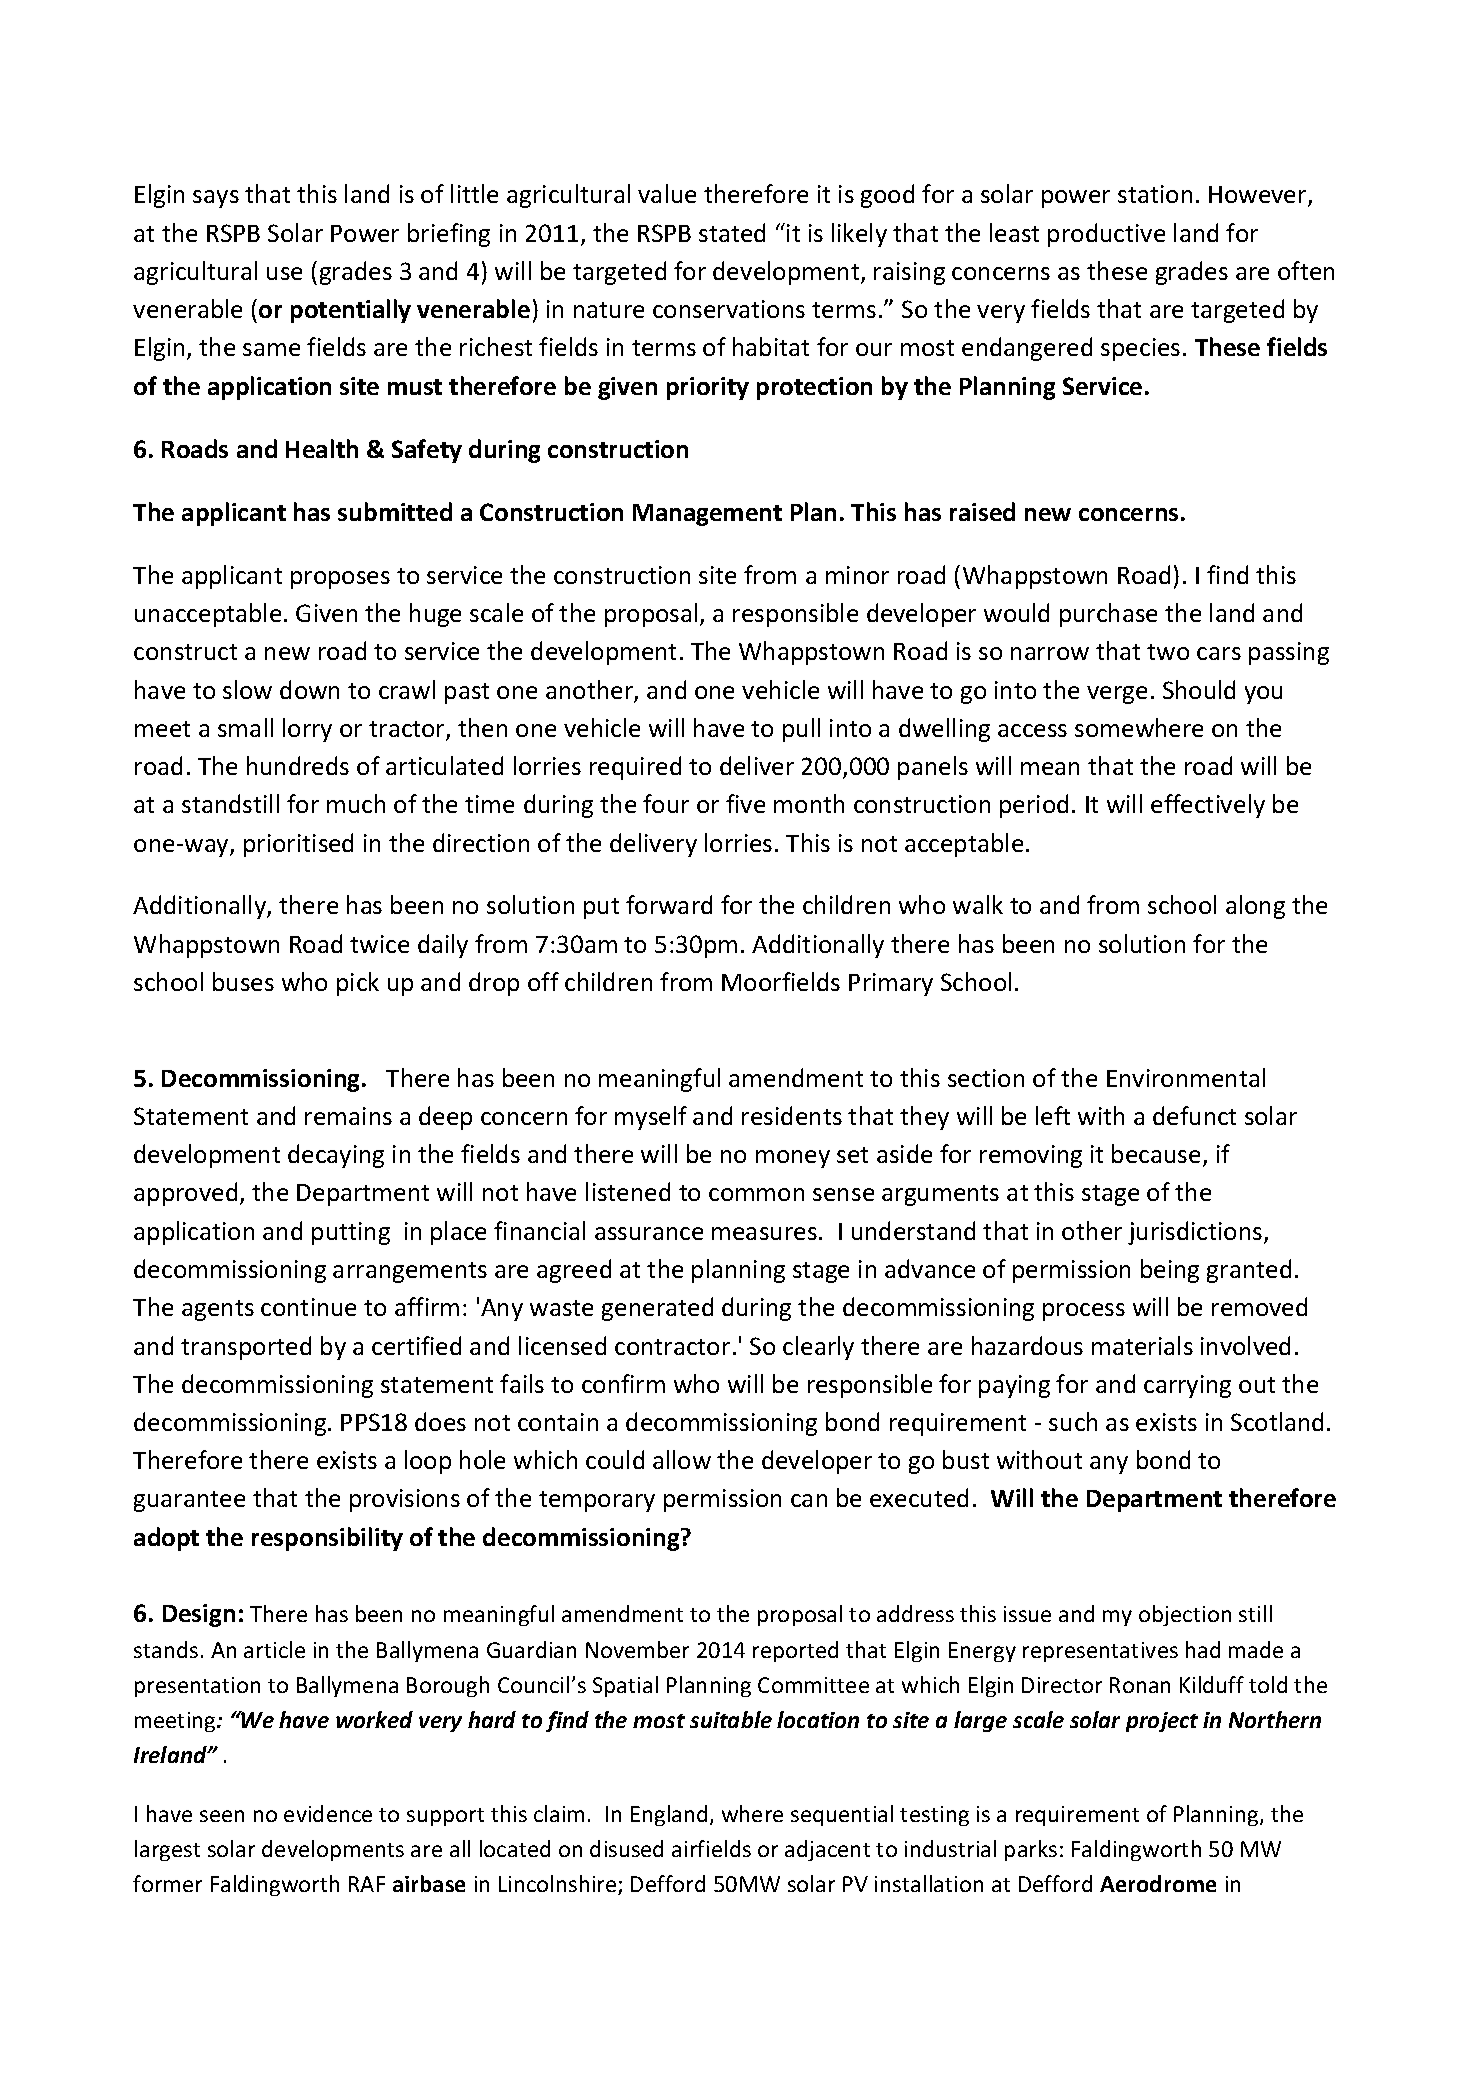 This document has width=1474, height=2085. What do you see at coordinates (328, 1813) in the document?
I see `evidence` at bounding box center [328, 1813].
